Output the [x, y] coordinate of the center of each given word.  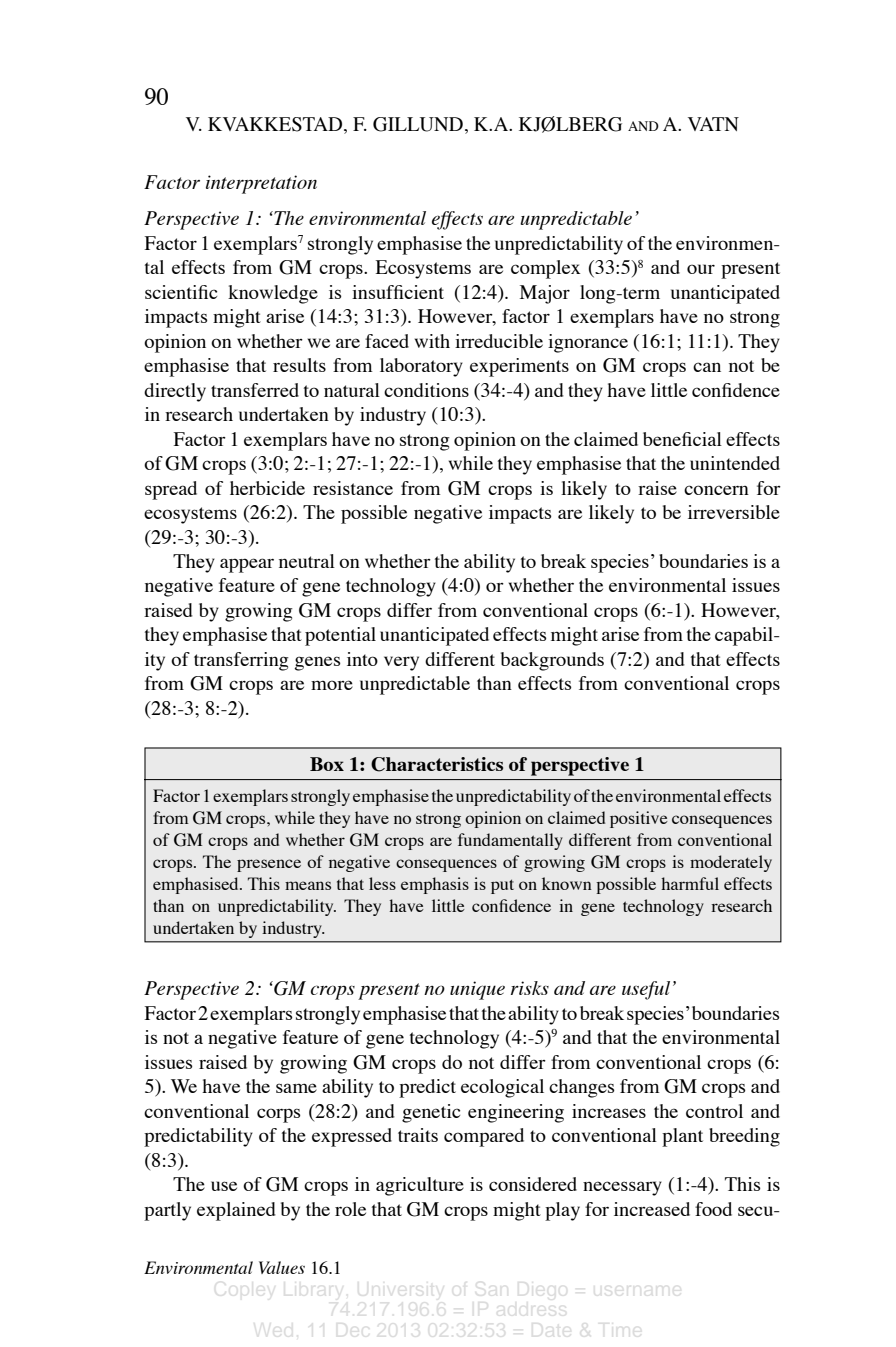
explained [236, 1211]
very [401, 663]
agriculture [420, 1186]
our [701, 269]
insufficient [398, 292]
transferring [241, 661]
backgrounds [552, 661]
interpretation [261, 184]
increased [652, 1209]
